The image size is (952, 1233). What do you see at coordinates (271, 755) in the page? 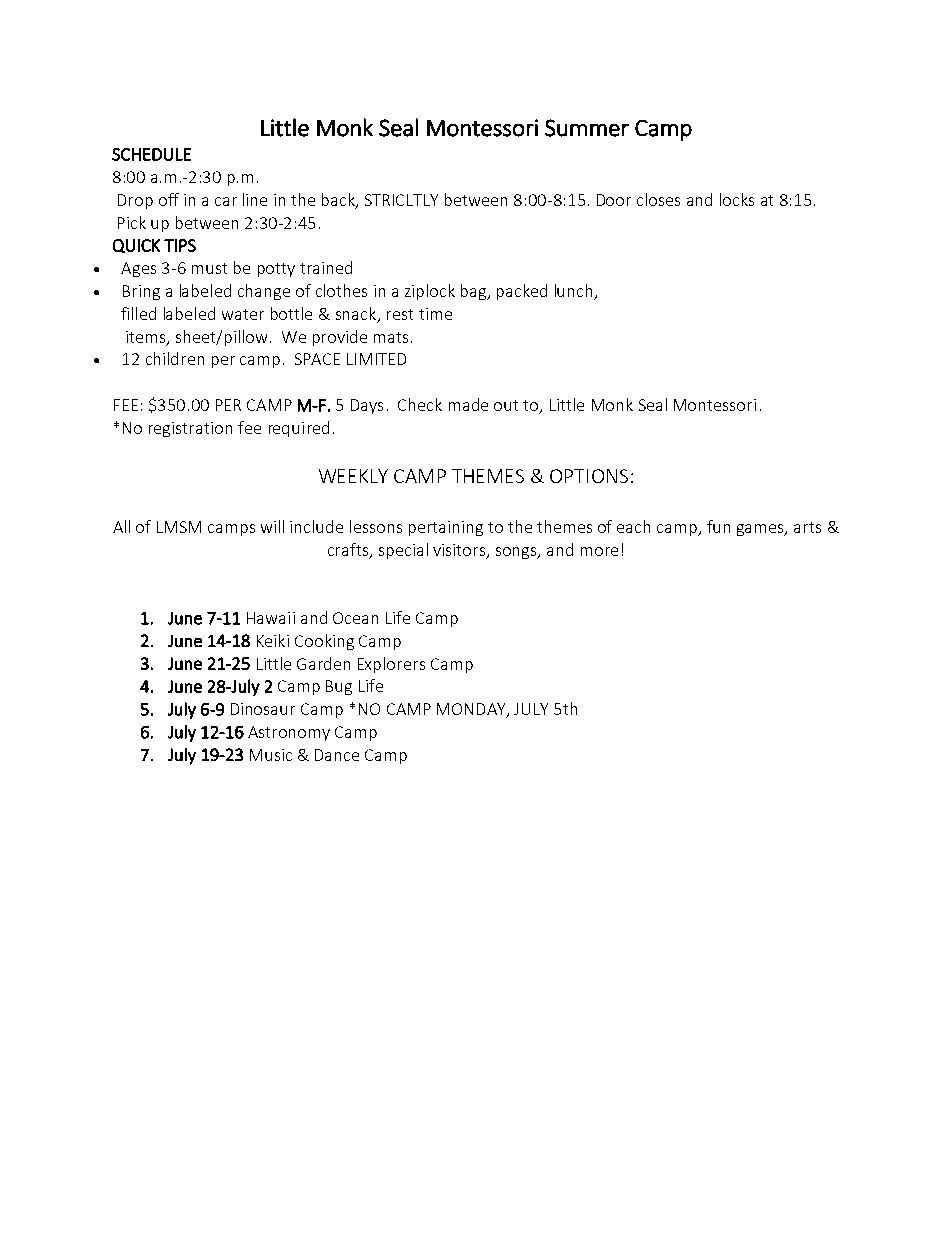
I see `Music` at bounding box center [271, 755].
